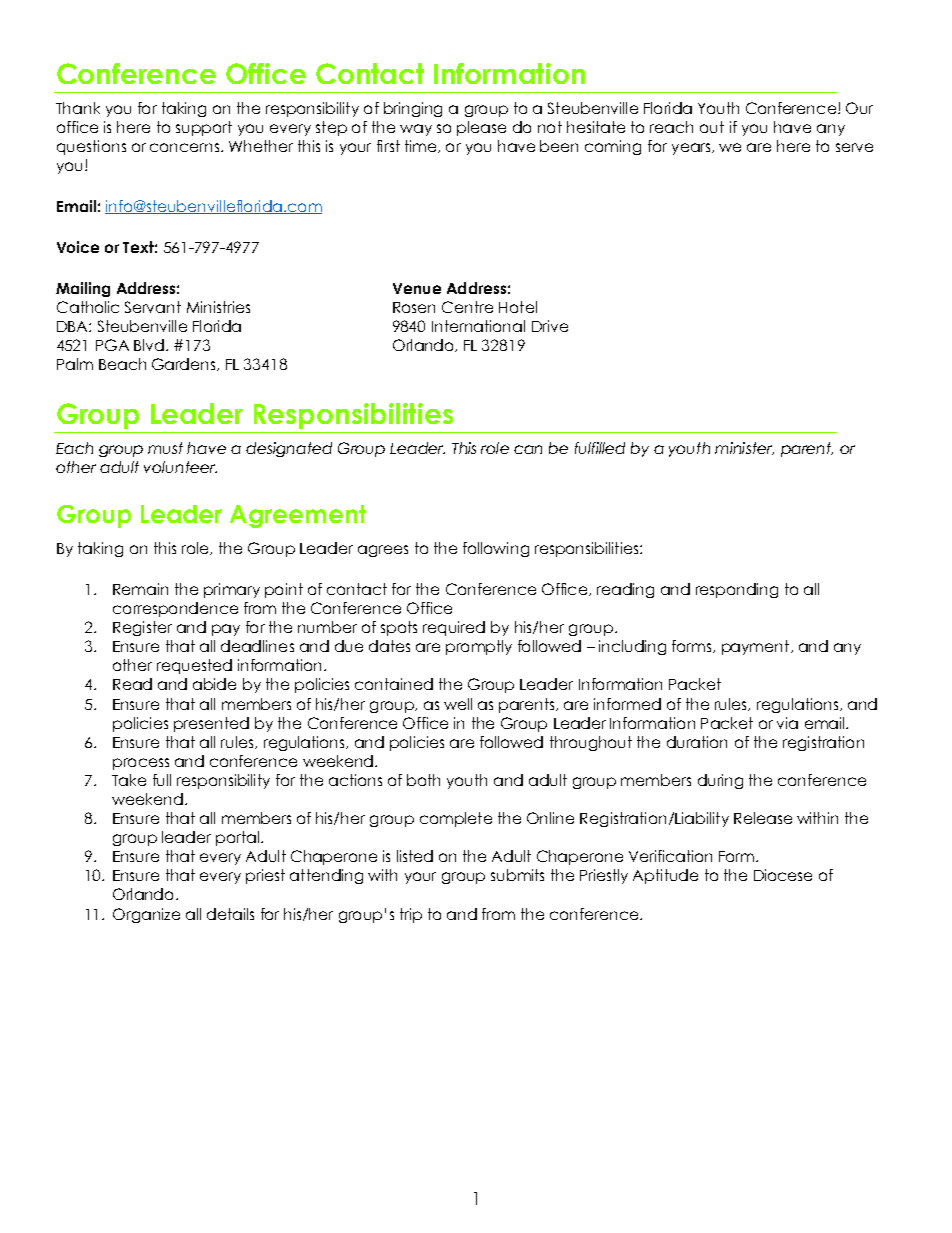 This screenshot has width=952, height=1233. What do you see at coordinates (744, 448) in the screenshot?
I see `minister` at bounding box center [744, 448].
